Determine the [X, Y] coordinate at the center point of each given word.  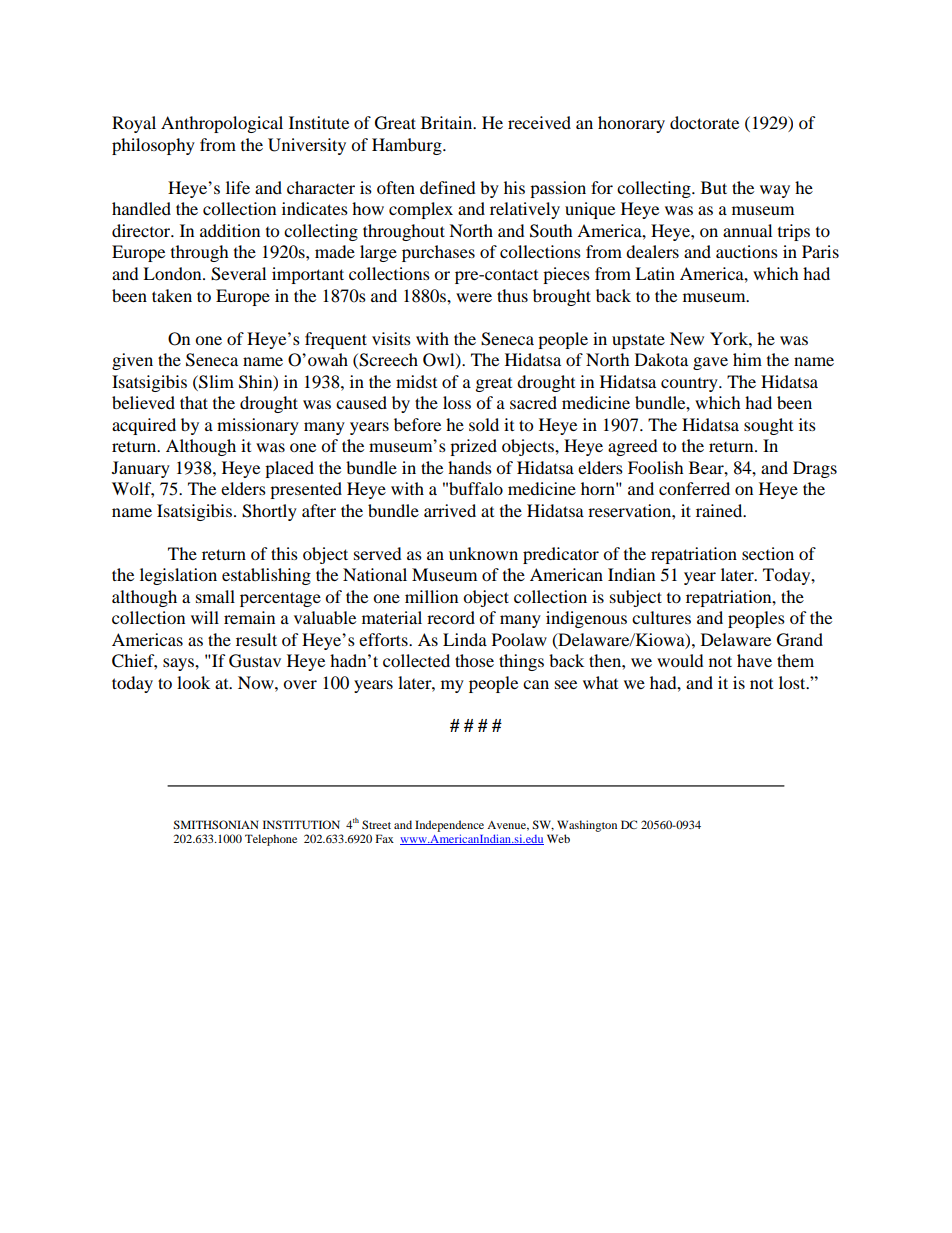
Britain [448, 122]
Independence [449, 826]
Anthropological [222, 124]
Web [558, 838]
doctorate [704, 122]
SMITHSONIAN [215, 824]
